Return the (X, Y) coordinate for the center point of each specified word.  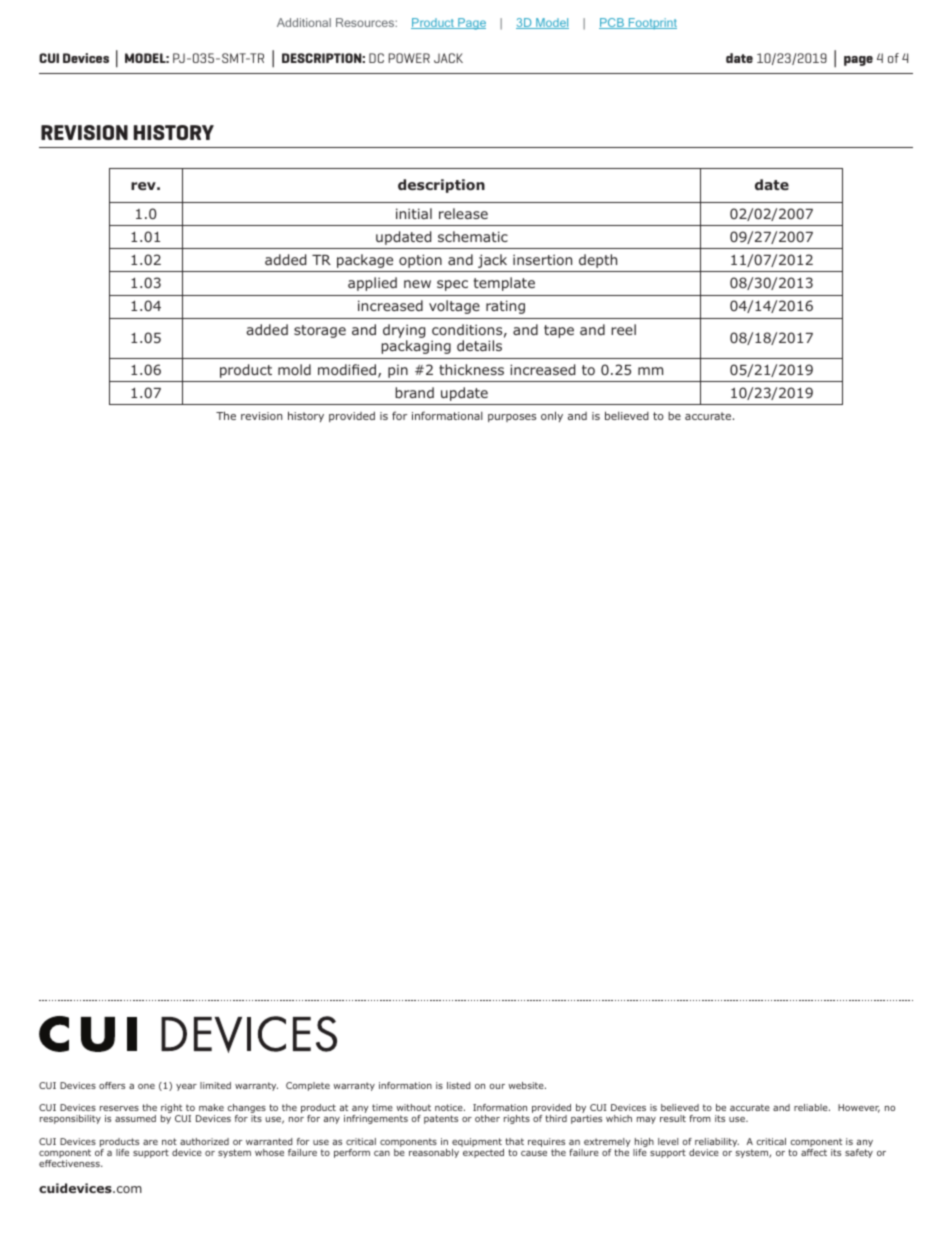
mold (294, 369)
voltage (454, 307)
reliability (717, 1142)
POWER (409, 58)
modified (348, 371)
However (859, 1108)
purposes (512, 418)
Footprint (651, 23)
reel (623, 329)
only (552, 416)
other (487, 1118)
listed (459, 1085)
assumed (135, 1118)
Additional (304, 22)
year (186, 1087)
